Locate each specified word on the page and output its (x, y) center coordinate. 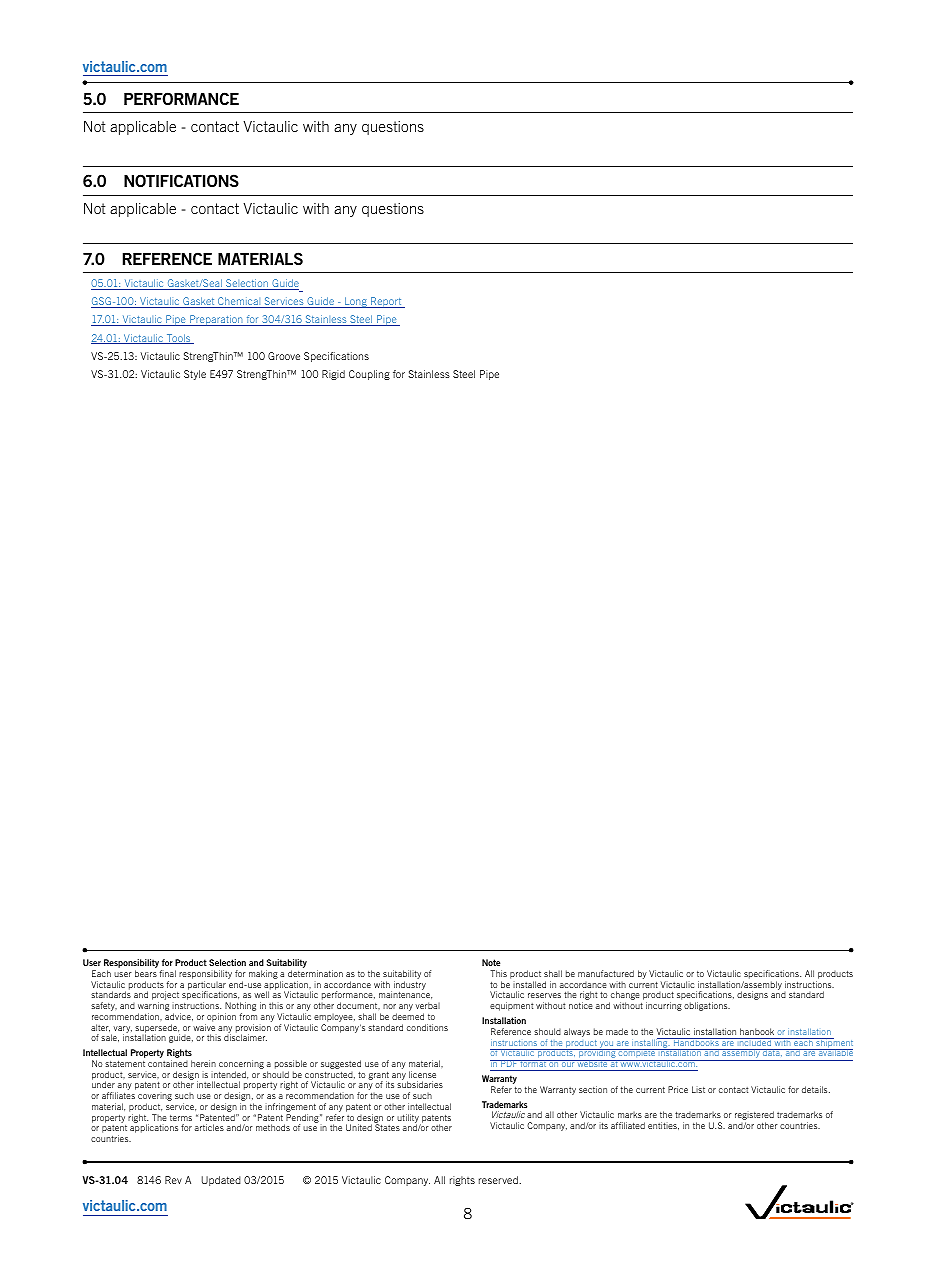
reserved (499, 1180)
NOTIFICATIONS (181, 180)
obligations (707, 1006)
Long (356, 302)
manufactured (606, 973)
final (168, 973)
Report (386, 302)
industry (410, 985)
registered (754, 1117)
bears (146, 973)
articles (209, 1127)
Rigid (333, 375)
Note (491, 962)
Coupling (369, 375)
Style (195, 375)
